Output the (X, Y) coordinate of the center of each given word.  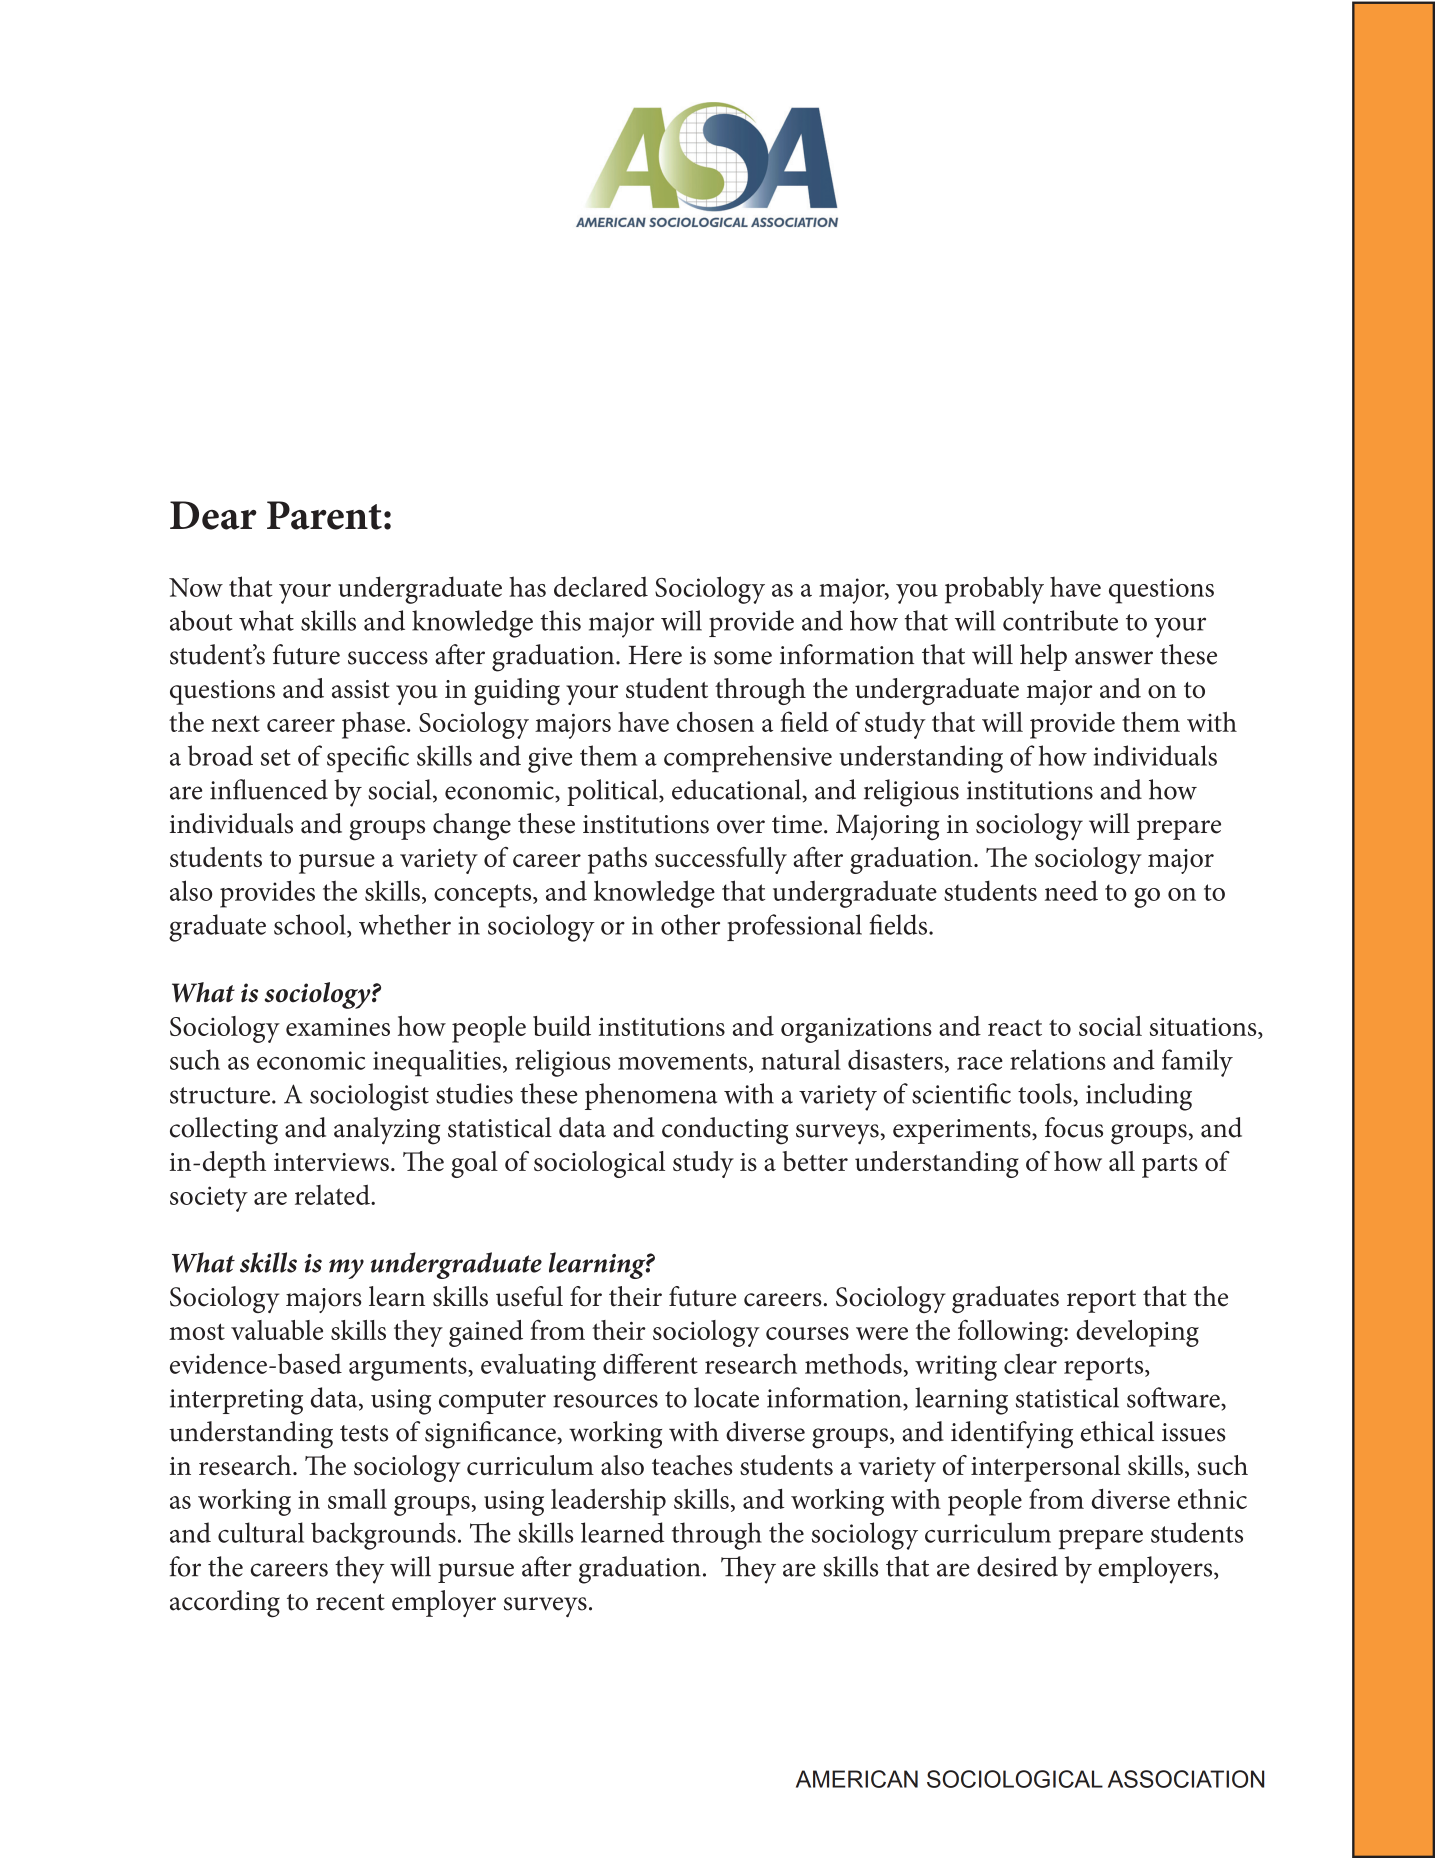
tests (364, 1433)
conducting (725, 1131)
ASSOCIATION (1186, 1779)
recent (350, 1602)
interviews (331, 1162)
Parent (324, 515)
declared (601, 586)
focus (1074, 1127)
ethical (1117, 1431)
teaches (692, 1465)
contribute (1060, 620)
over (741, 827)
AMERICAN (857, 1779)
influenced (269, 789)
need (1071, 890)
